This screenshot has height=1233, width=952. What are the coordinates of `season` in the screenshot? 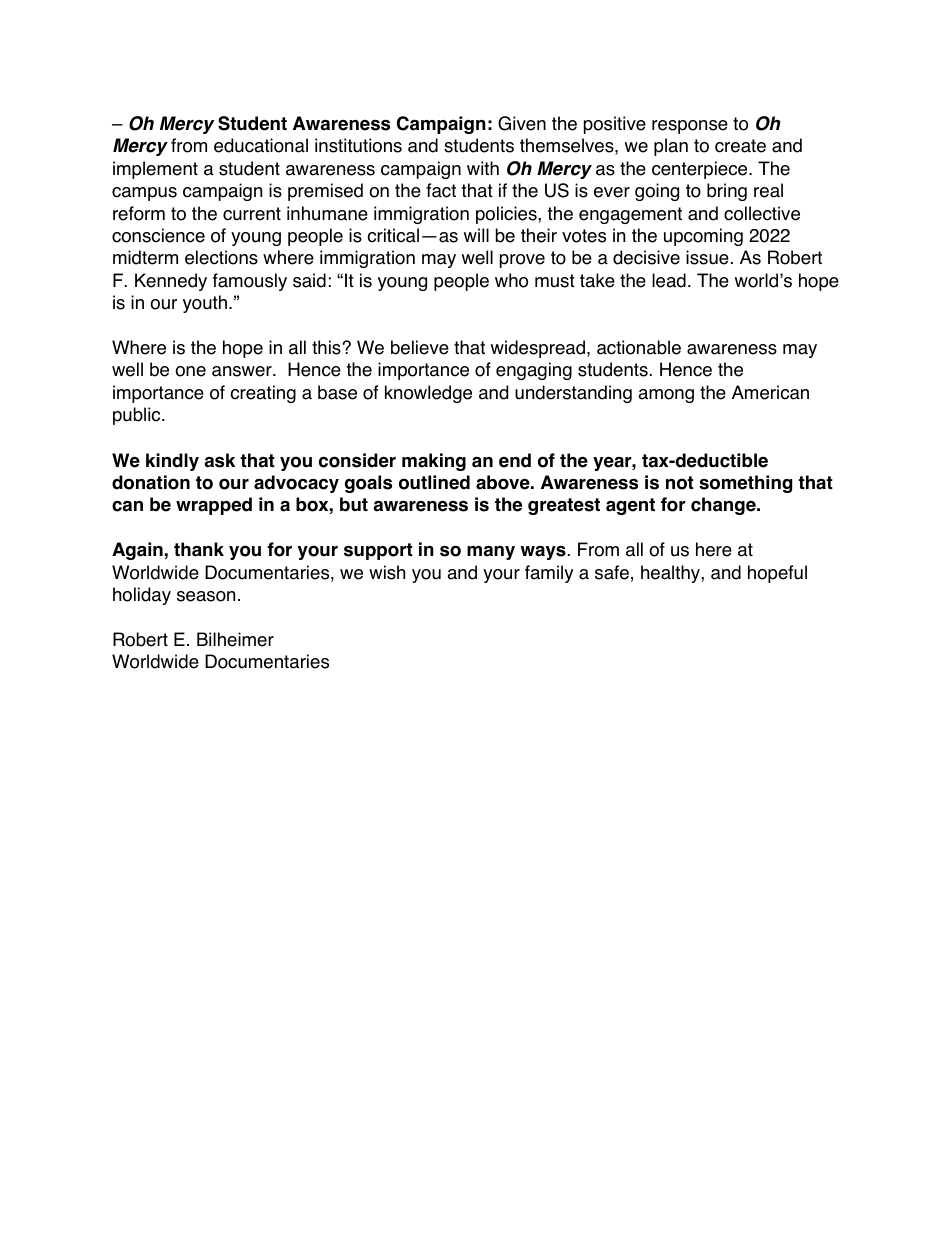 It's located at (206, 596).
